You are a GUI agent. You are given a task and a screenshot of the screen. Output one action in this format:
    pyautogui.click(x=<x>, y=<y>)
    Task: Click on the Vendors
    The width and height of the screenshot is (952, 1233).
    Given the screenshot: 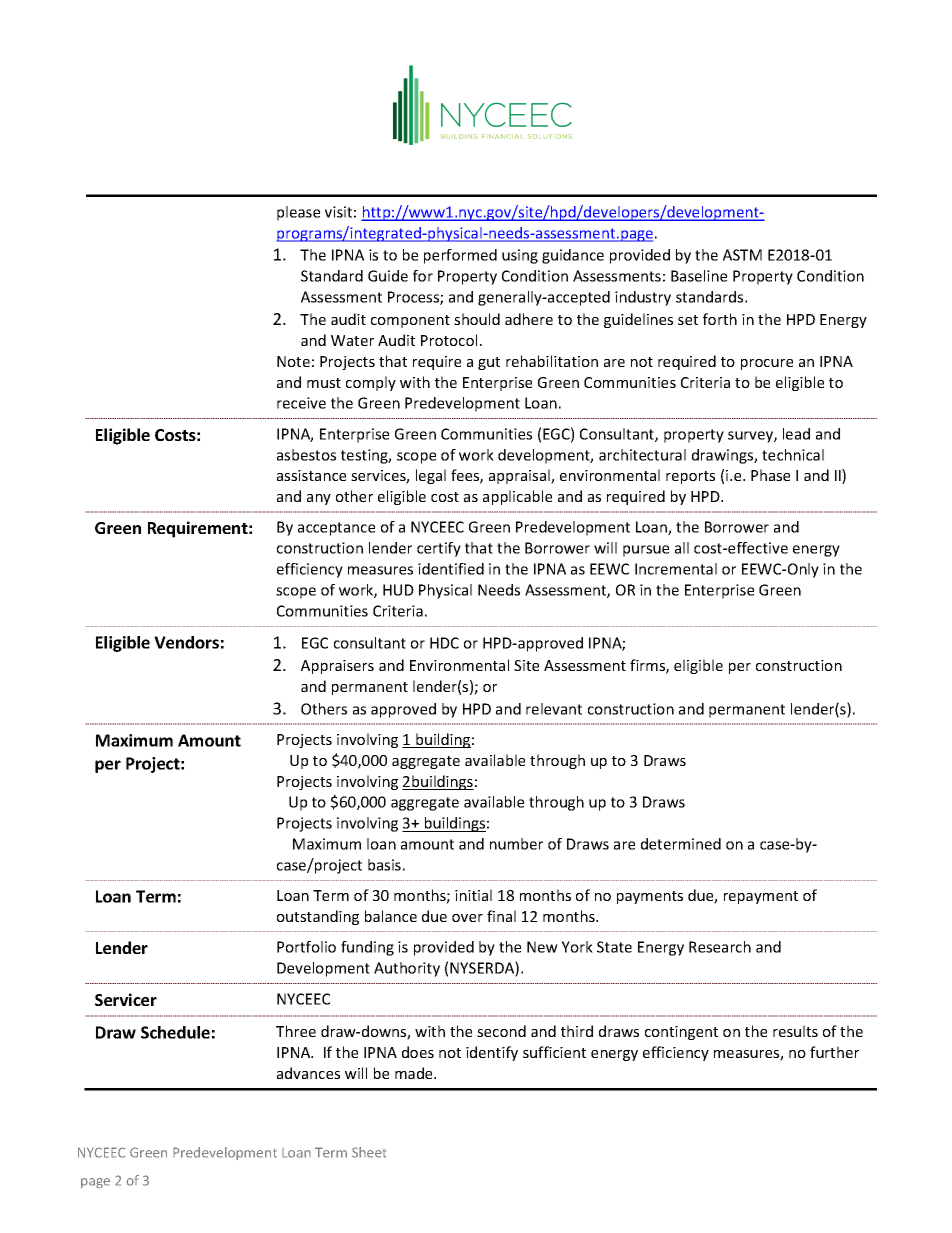 What is the action you would take?
    pyautogui.click(x=186, y=642)
